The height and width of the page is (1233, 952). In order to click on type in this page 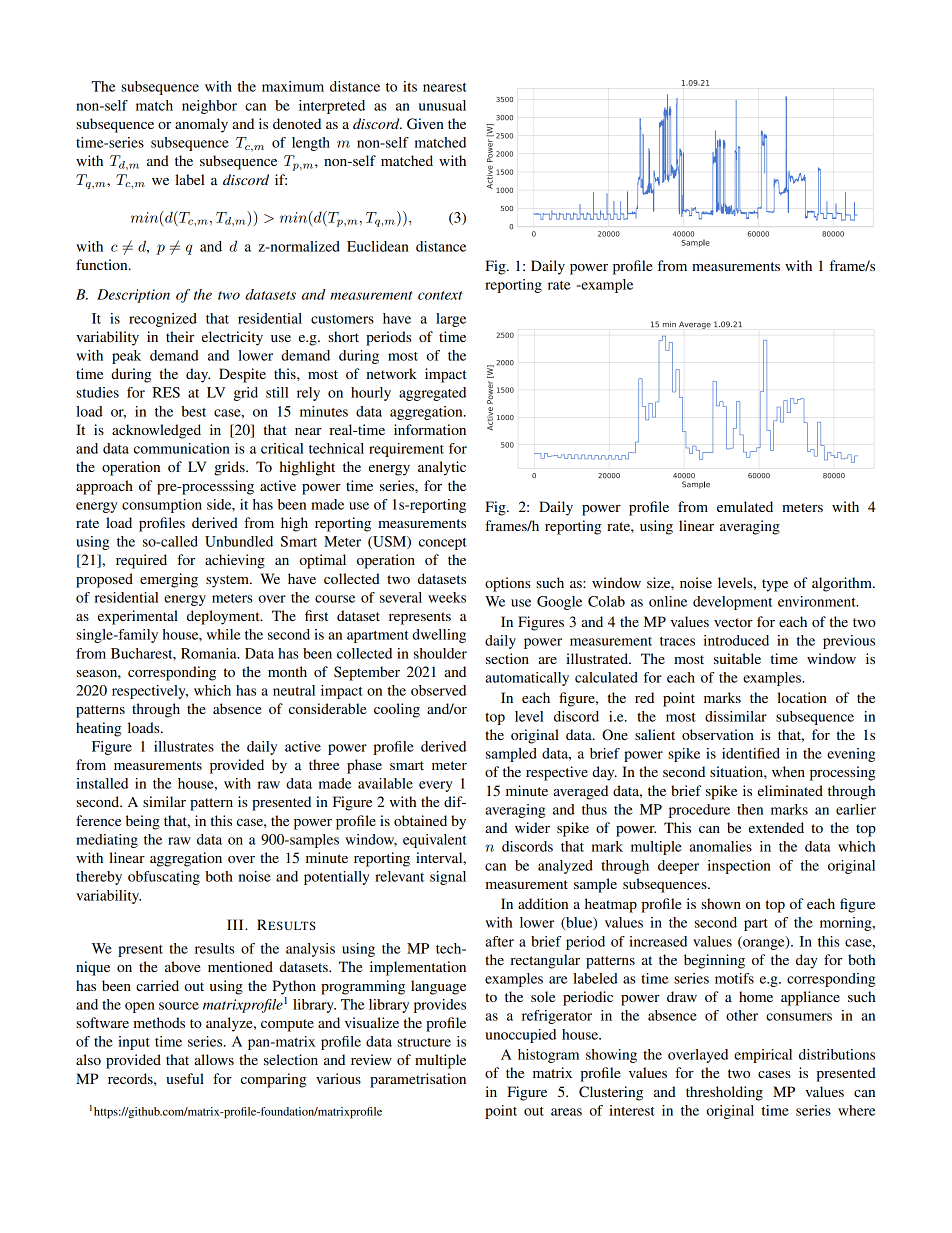, I will do `click(775, 585)`.
